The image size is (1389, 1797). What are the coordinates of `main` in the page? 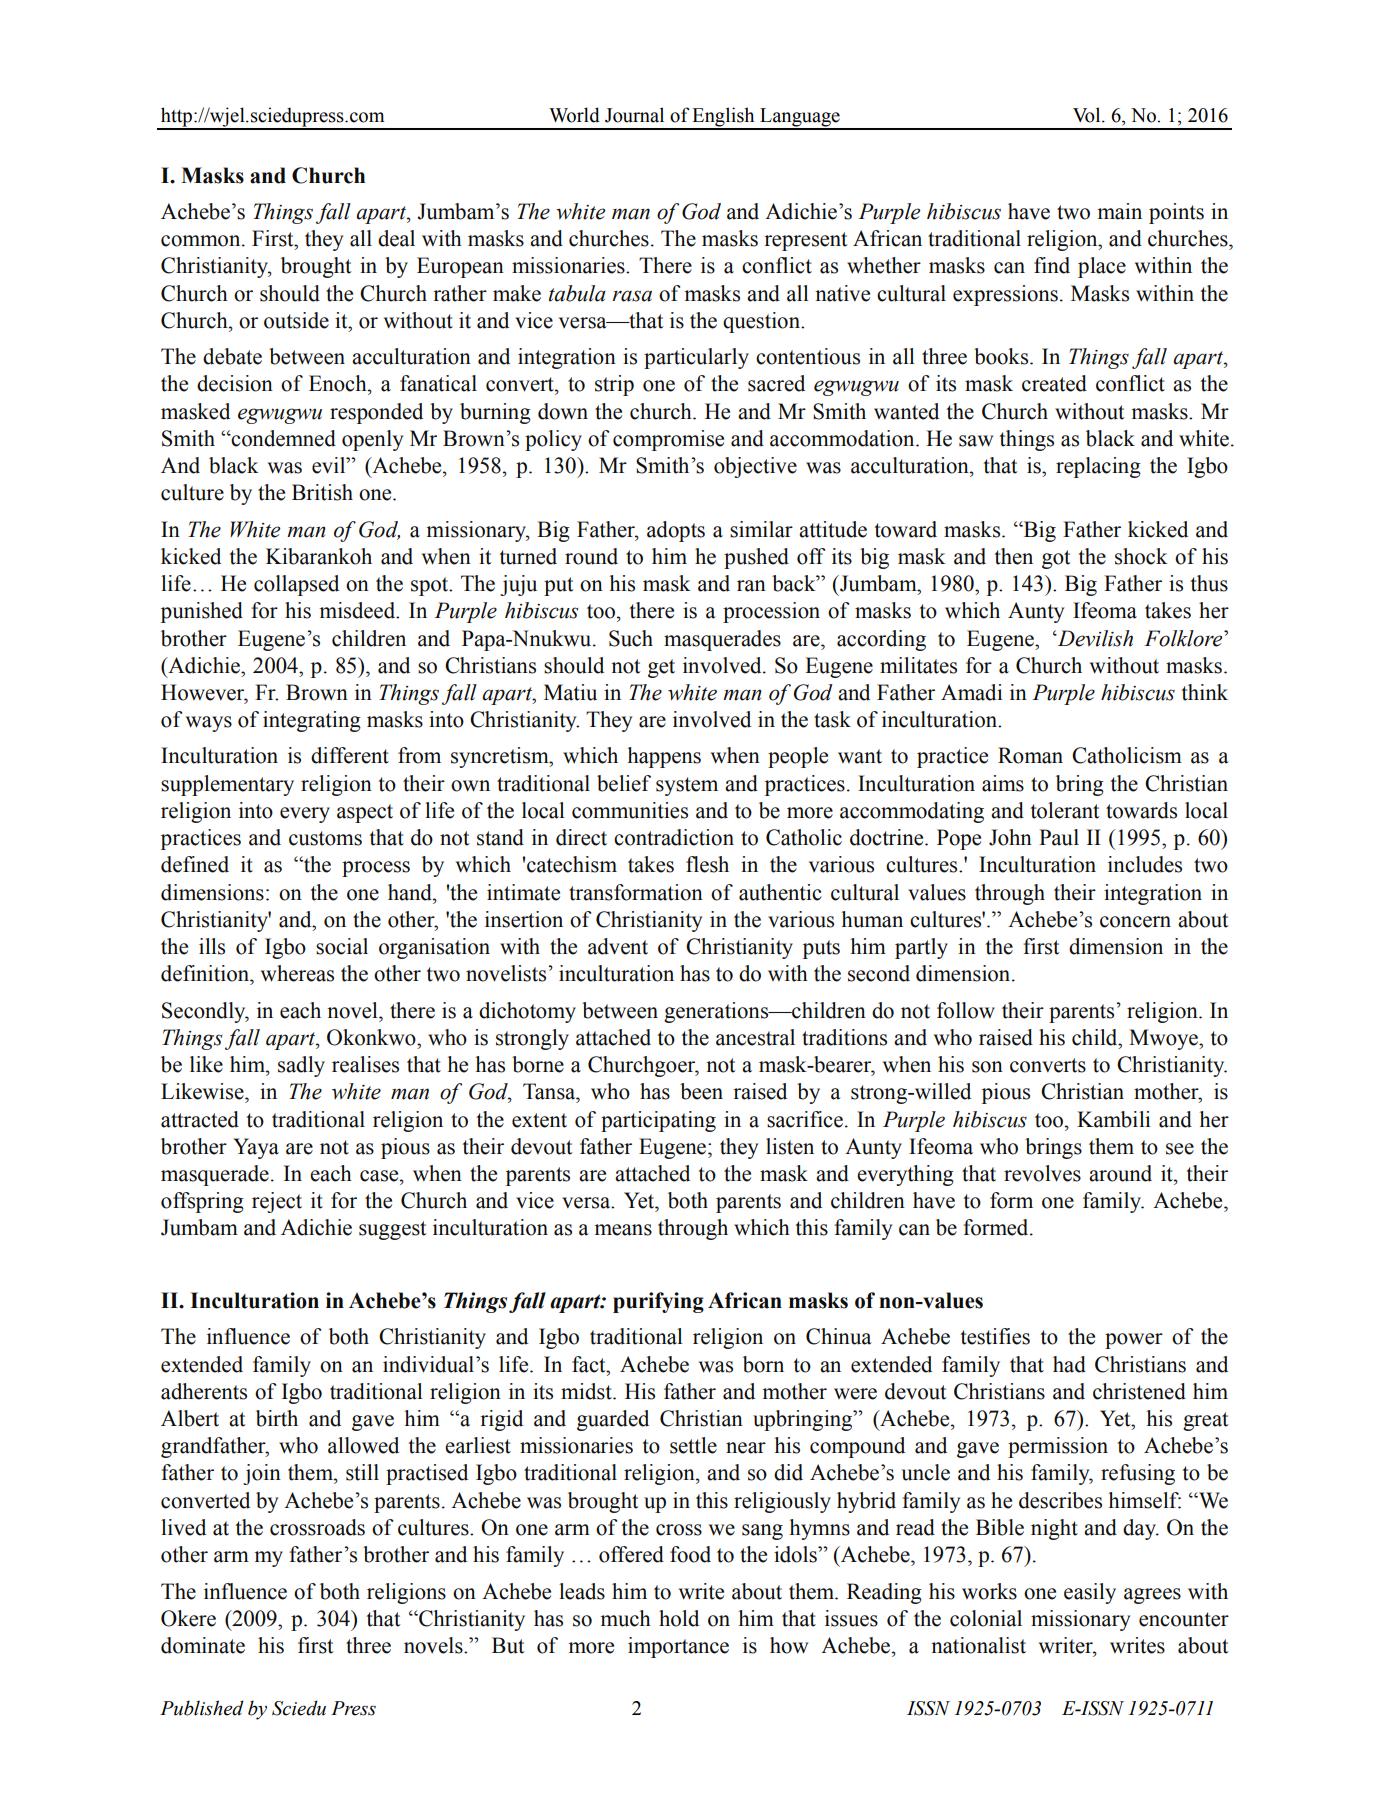 It's located at (1120, 211).
